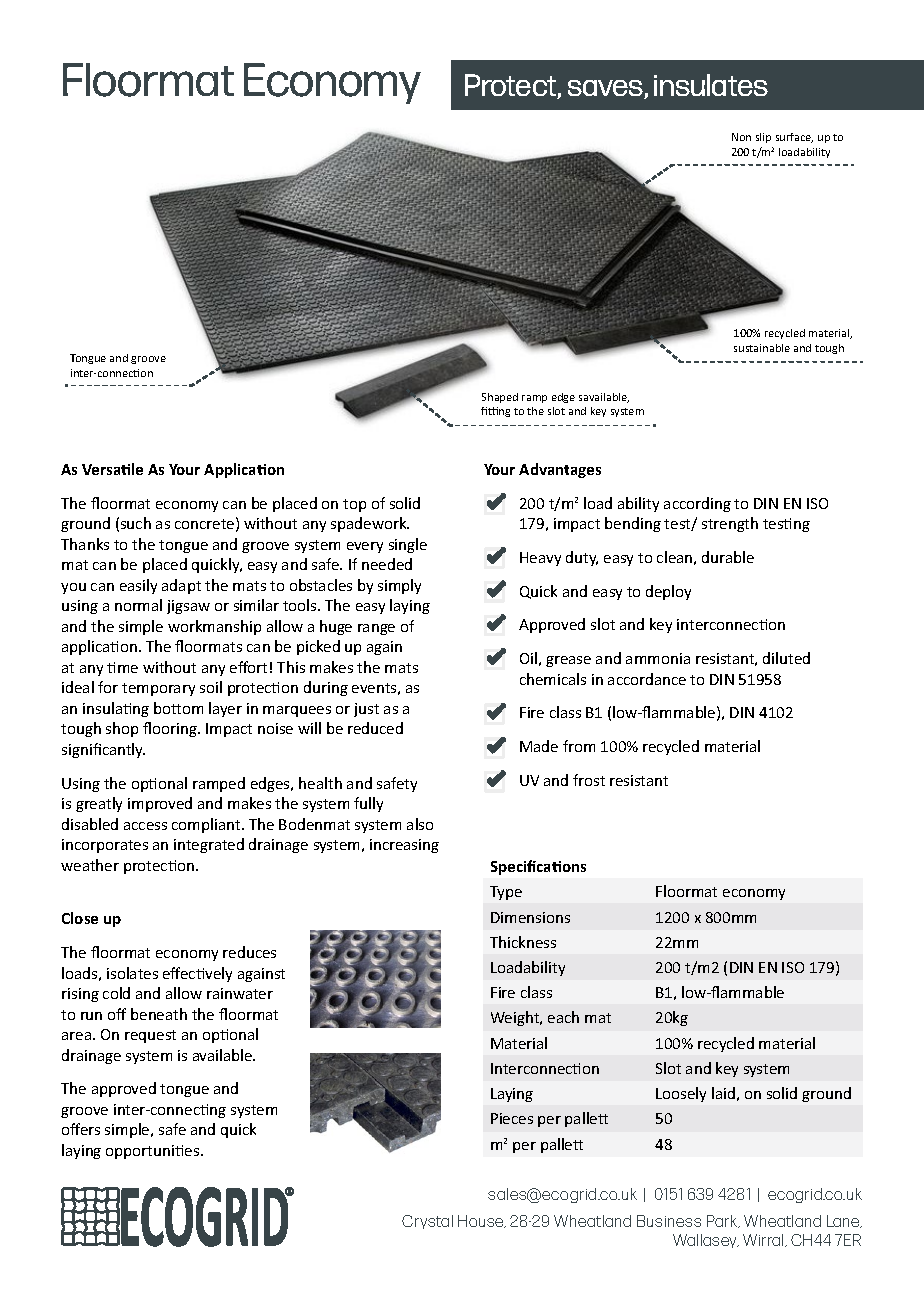  Describe the element at coordinates (711, 85) in the screenshot. I see `insulates` at that location.
